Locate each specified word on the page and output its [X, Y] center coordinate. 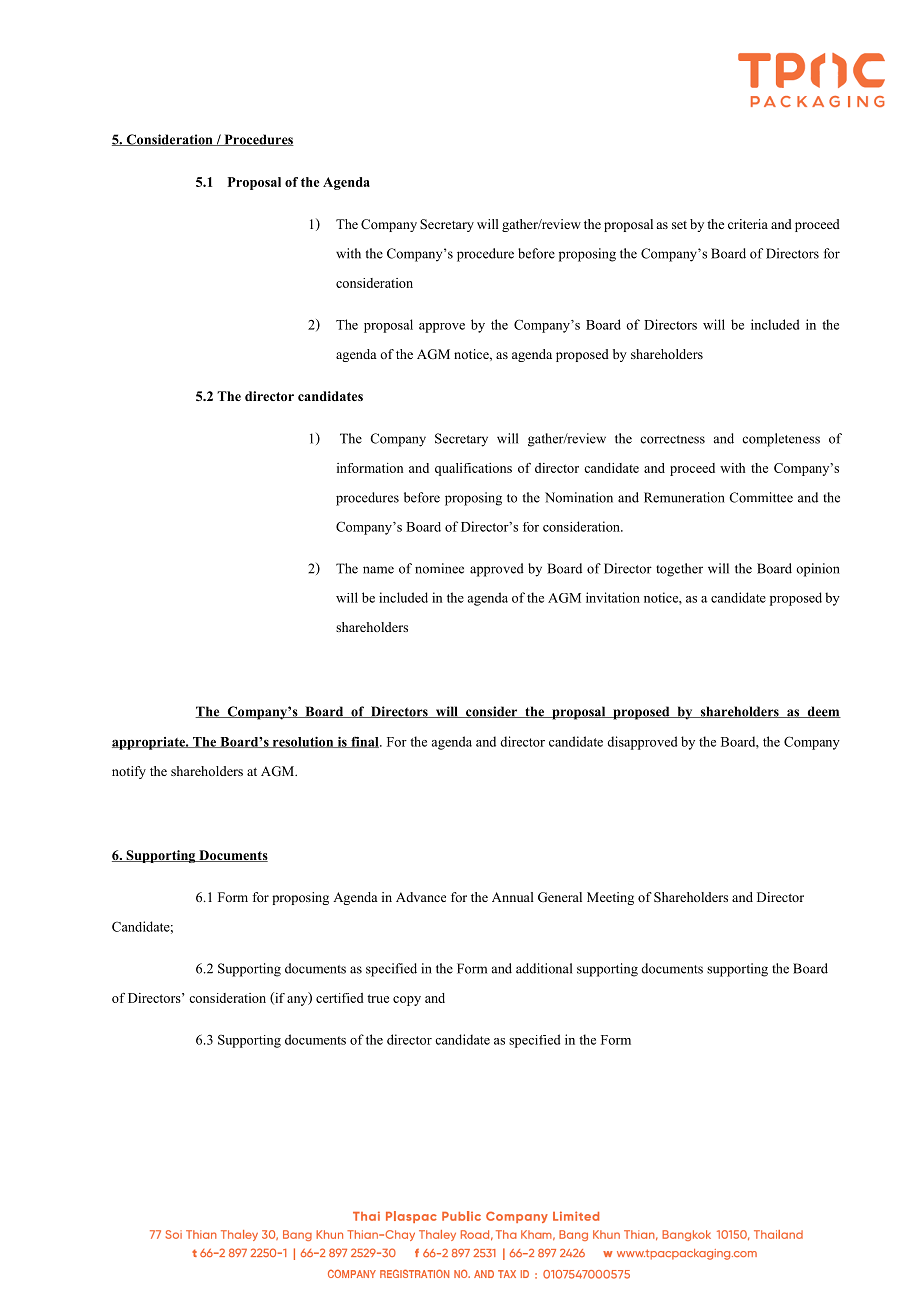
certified [340, 998]
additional [544, 968]
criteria [748, 224]
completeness [781, 440]
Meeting [610, 898]
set [679, 225]
